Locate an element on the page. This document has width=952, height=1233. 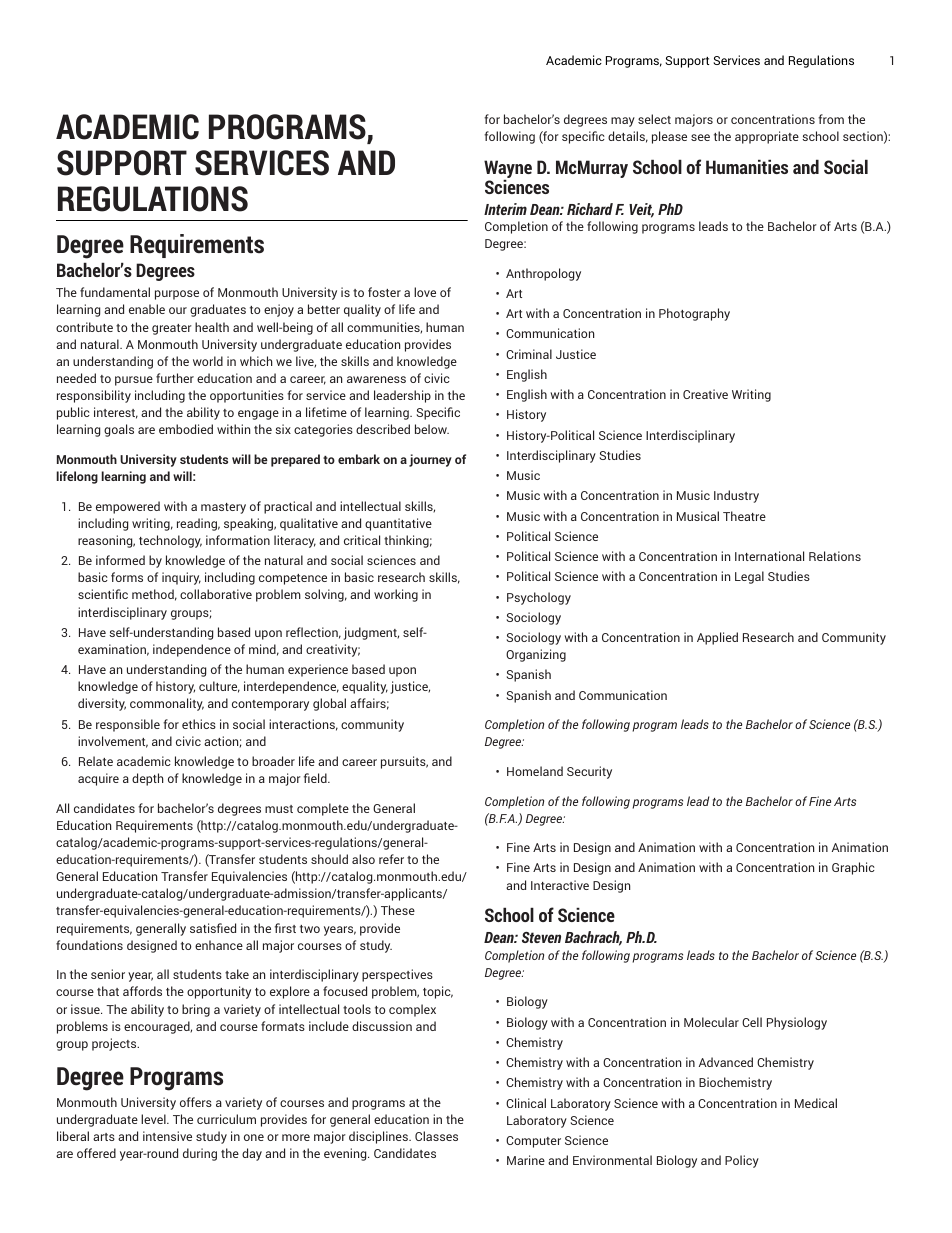
intensive is located at coordinates (167, 1136).
